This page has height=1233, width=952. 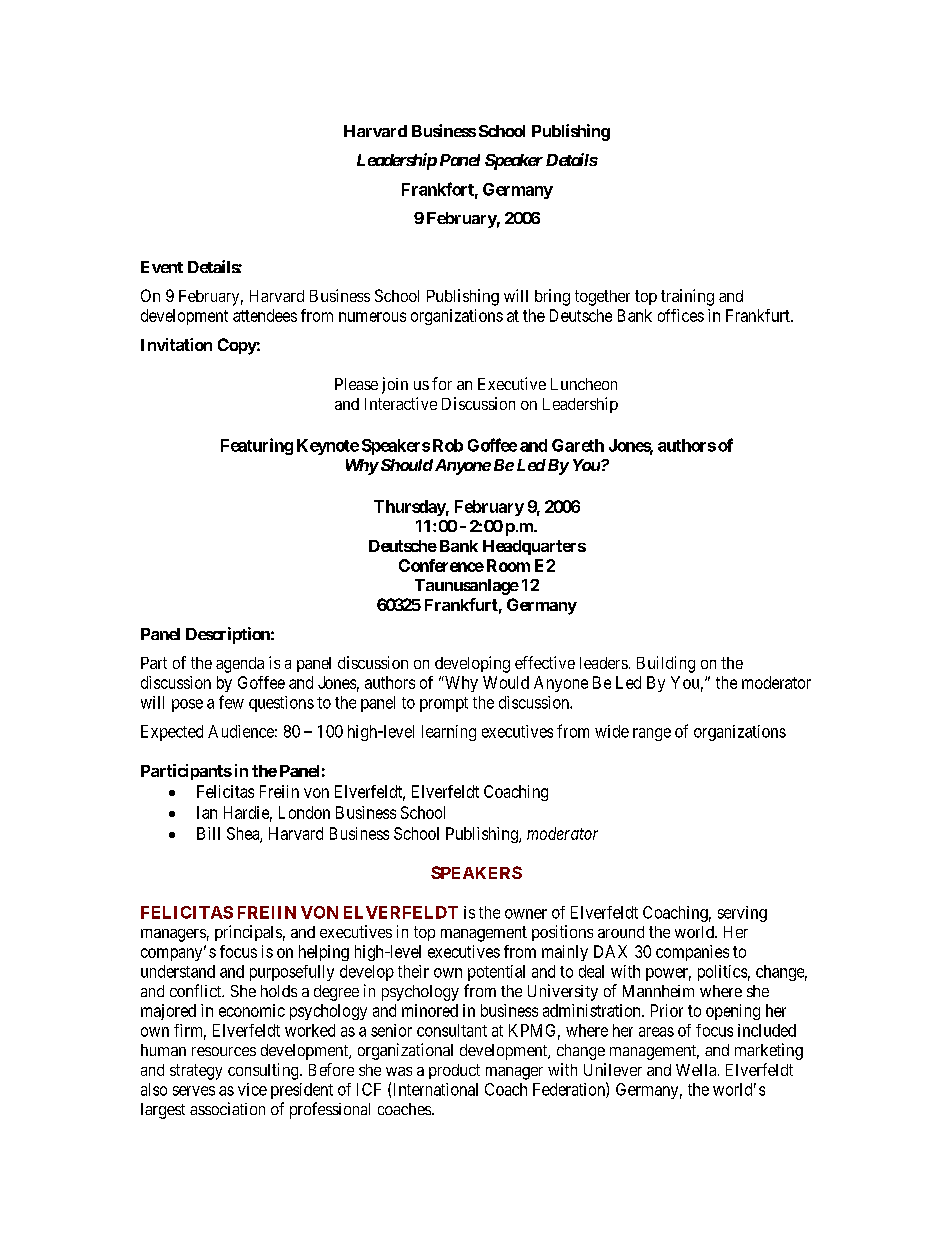 What do you see at coordinates (265, 315) in the page?
I see `attendees` at bounding box center [265, 315].
